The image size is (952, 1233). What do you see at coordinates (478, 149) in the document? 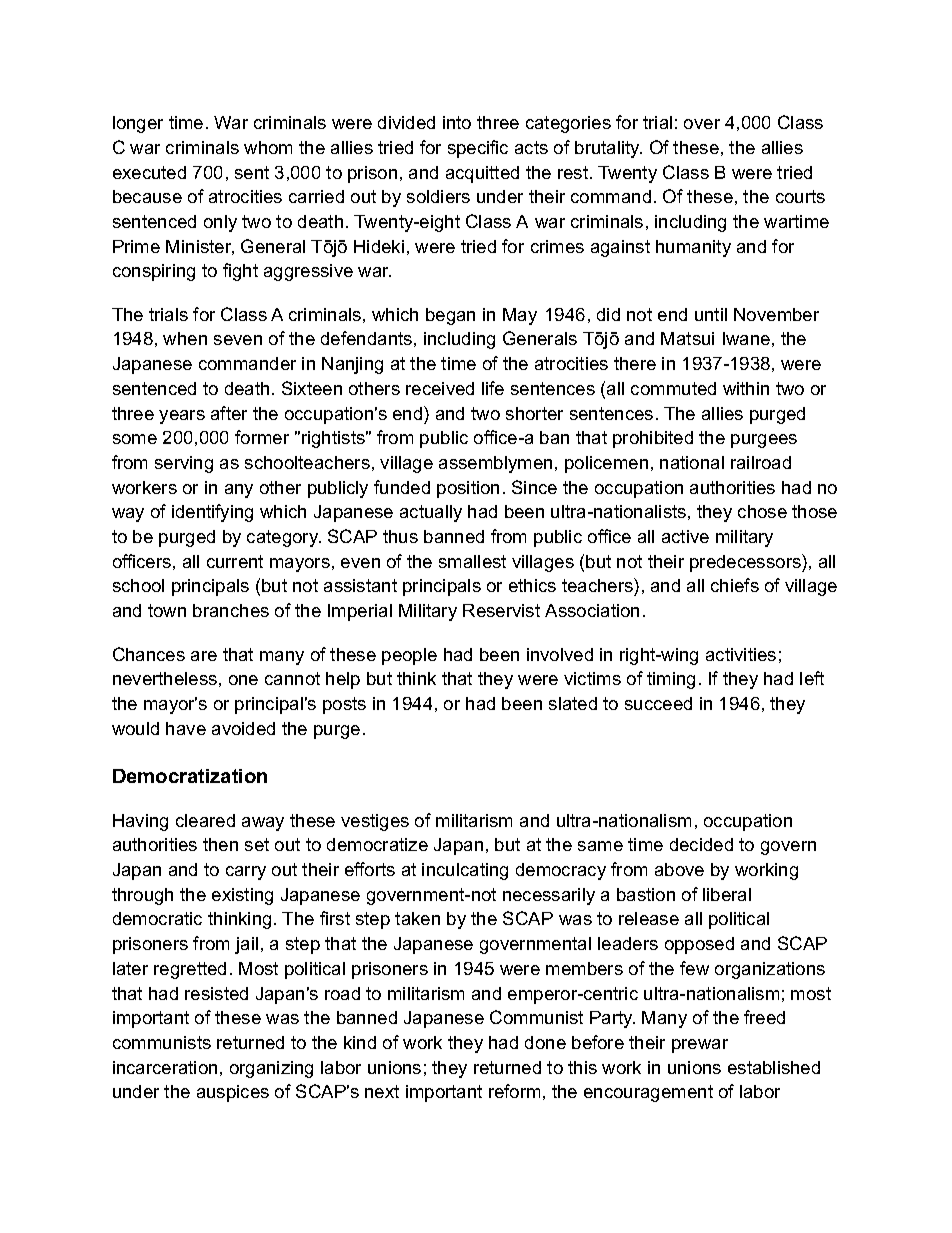
I see `specific` at bounding box center [478, 149].
